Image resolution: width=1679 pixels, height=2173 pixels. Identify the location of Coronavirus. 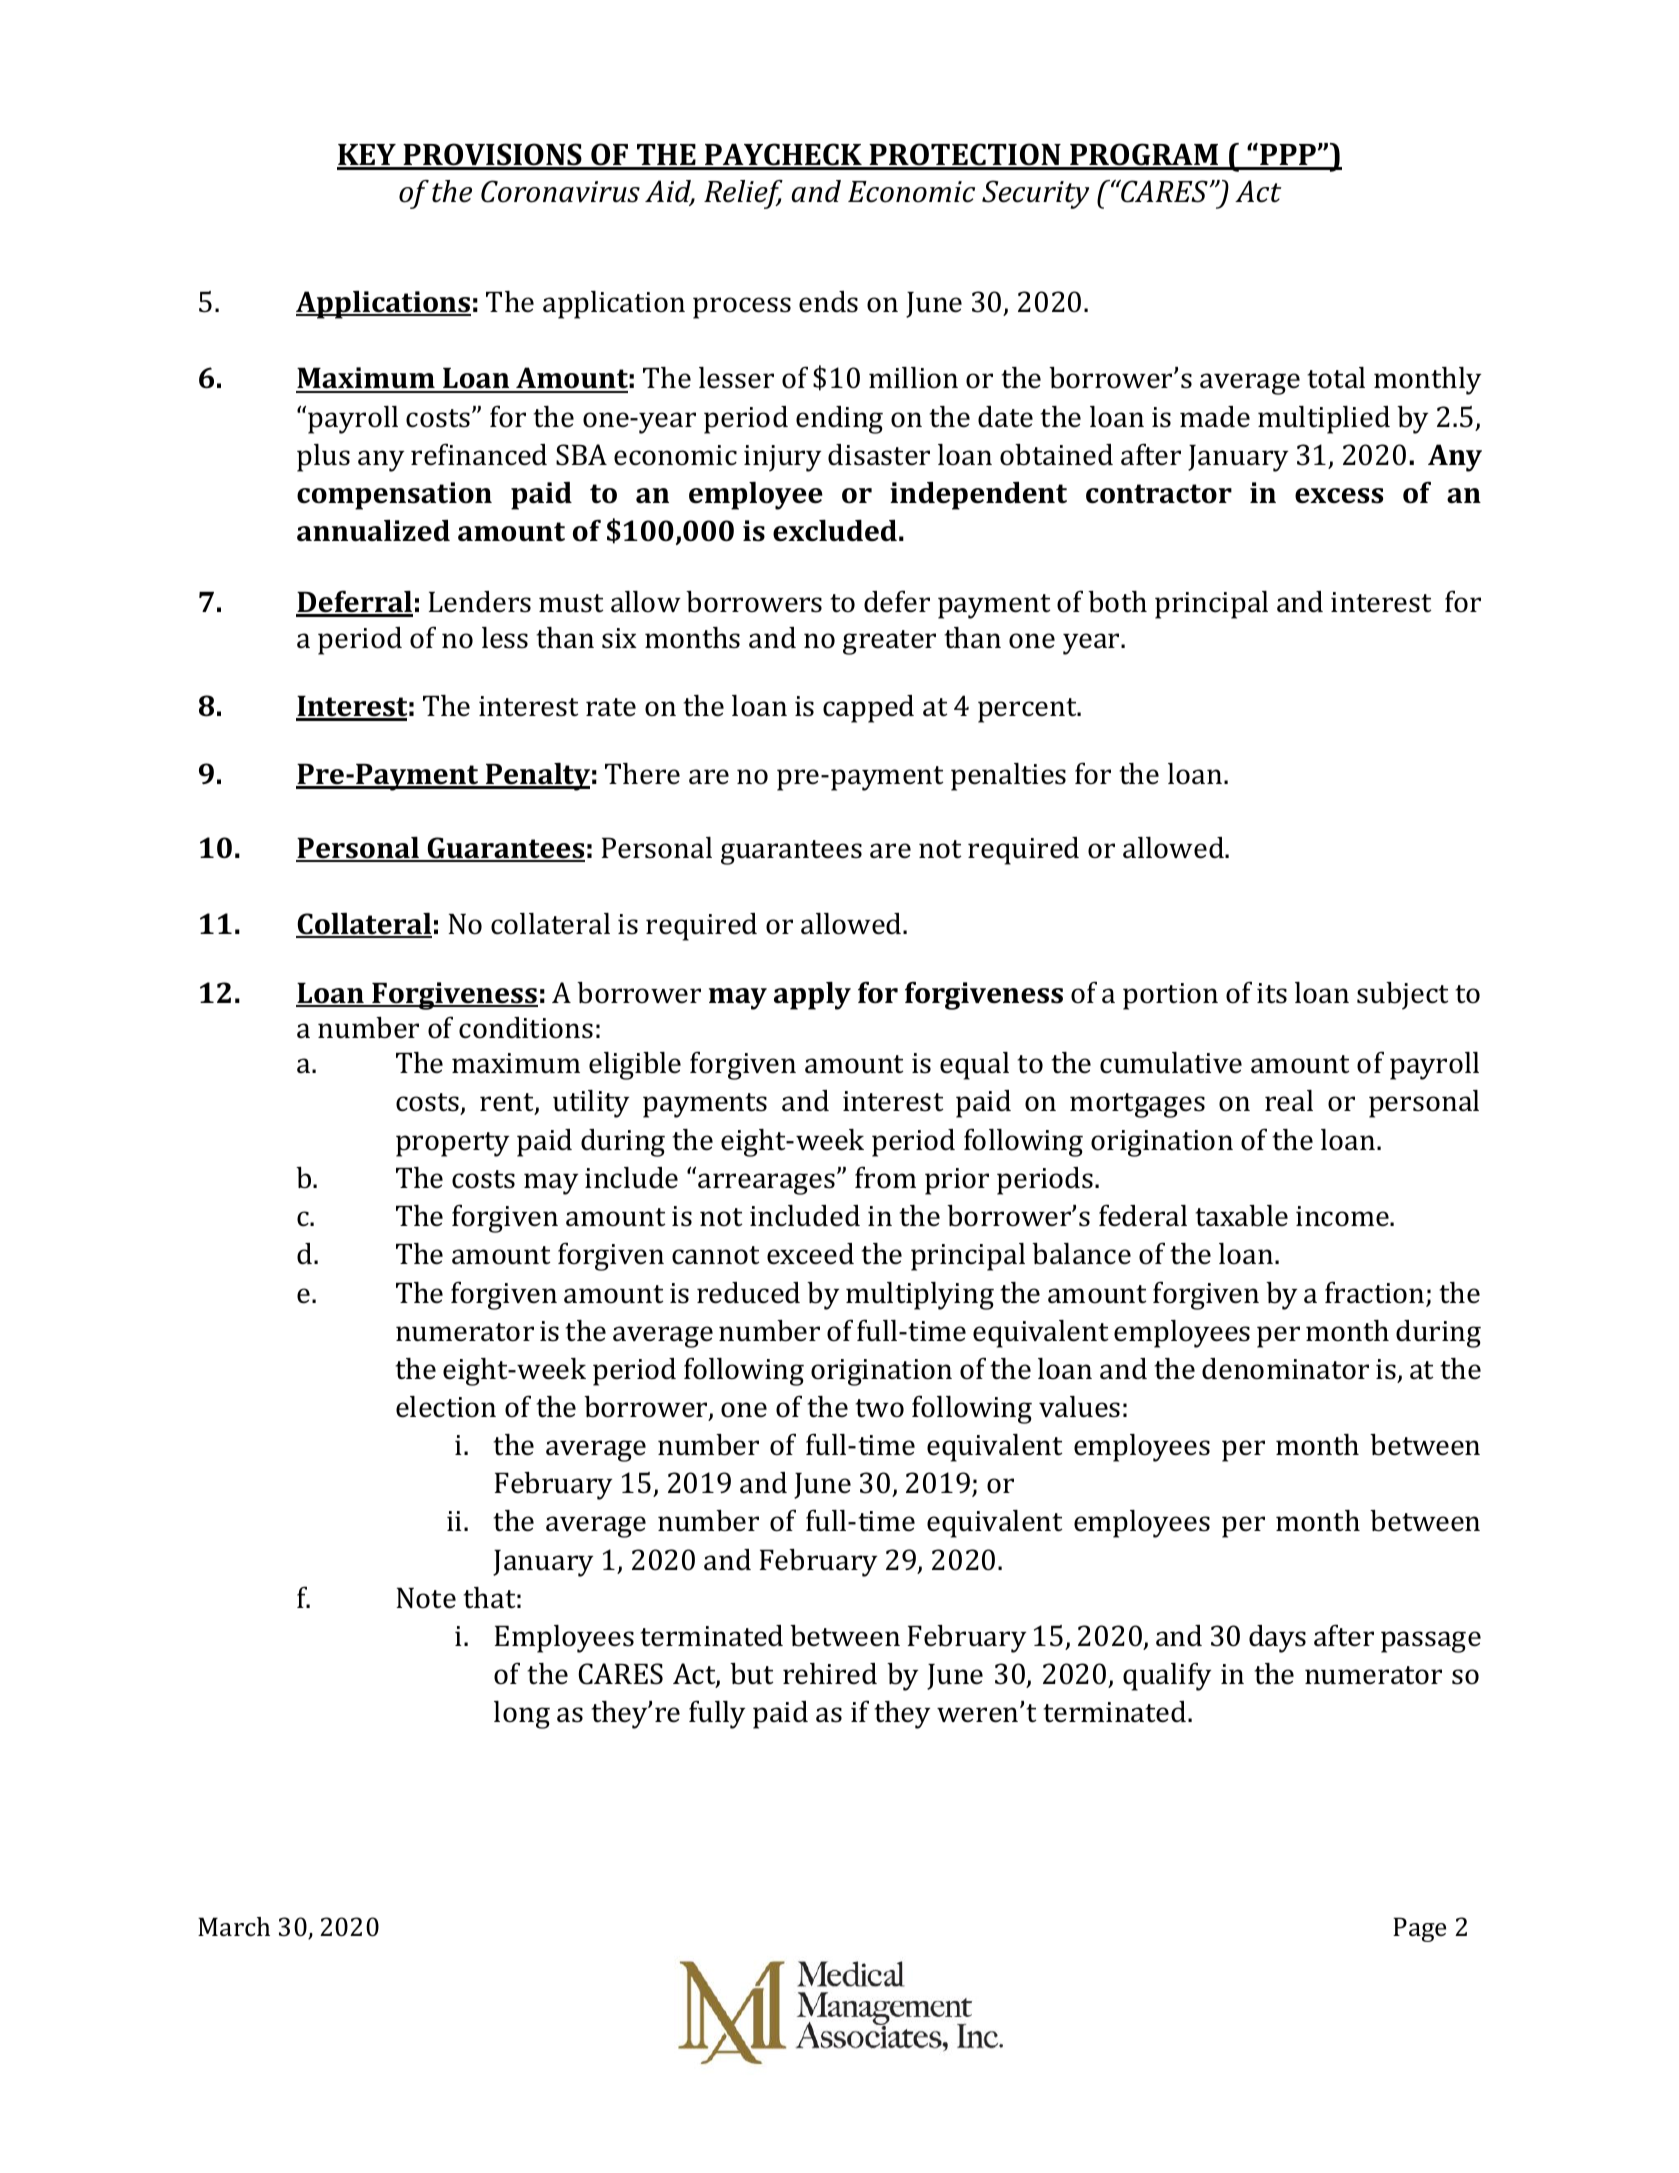
(560, 191).
